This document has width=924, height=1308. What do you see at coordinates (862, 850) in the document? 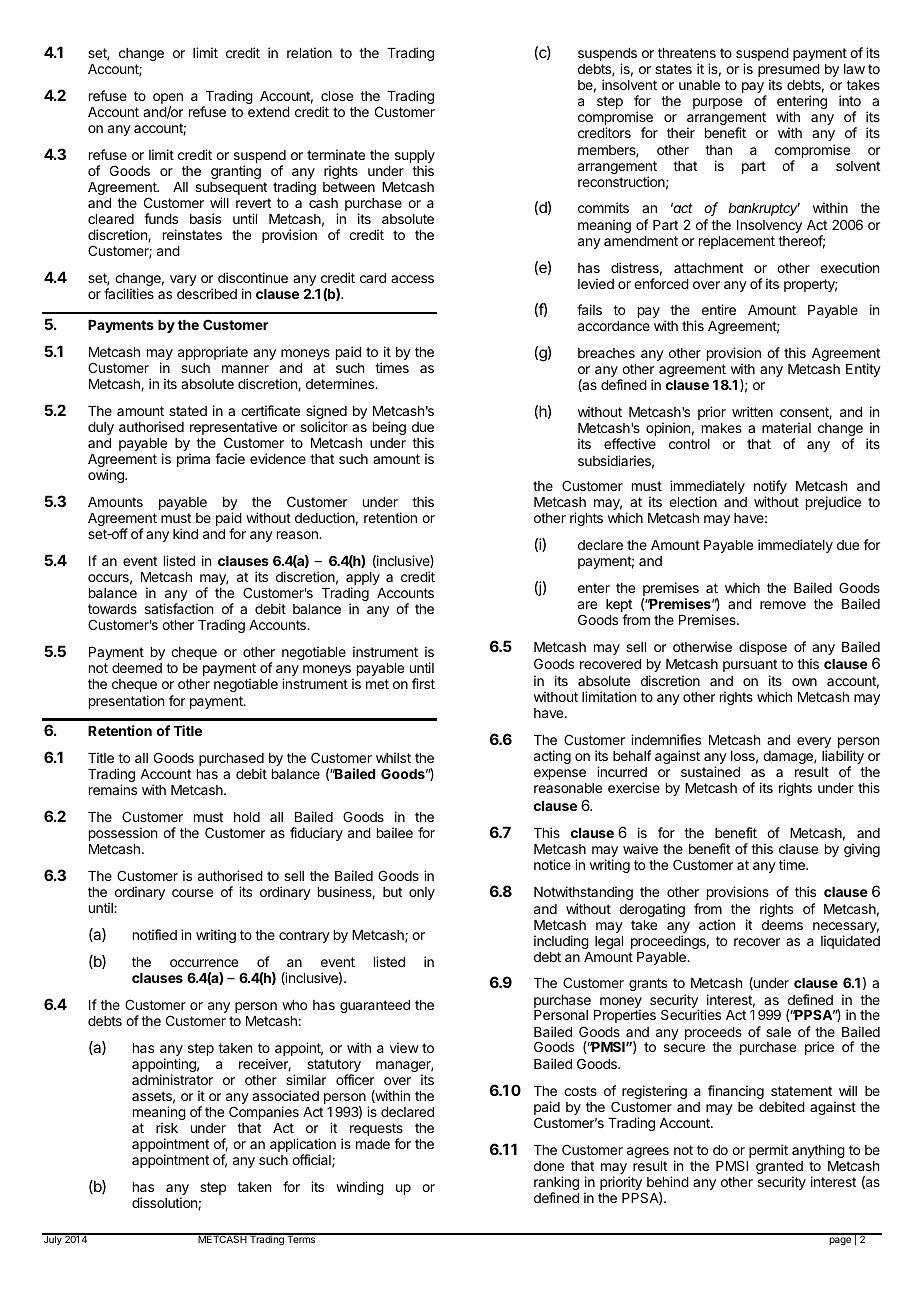
I see `giving` at bounding box center [862, 850].
